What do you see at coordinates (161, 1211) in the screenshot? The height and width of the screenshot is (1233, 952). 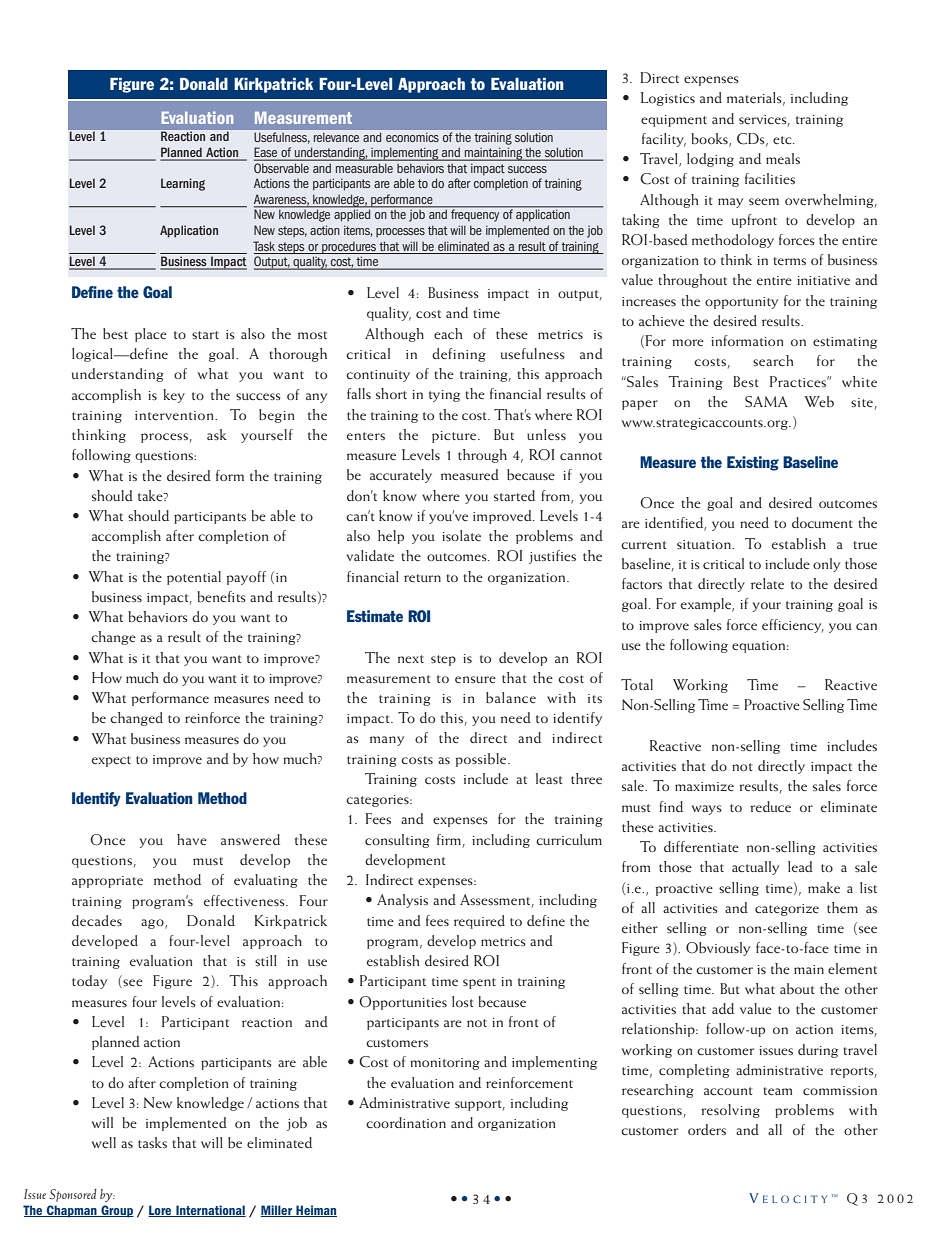 I see `Lore` at bounding box center [161, 1211].
